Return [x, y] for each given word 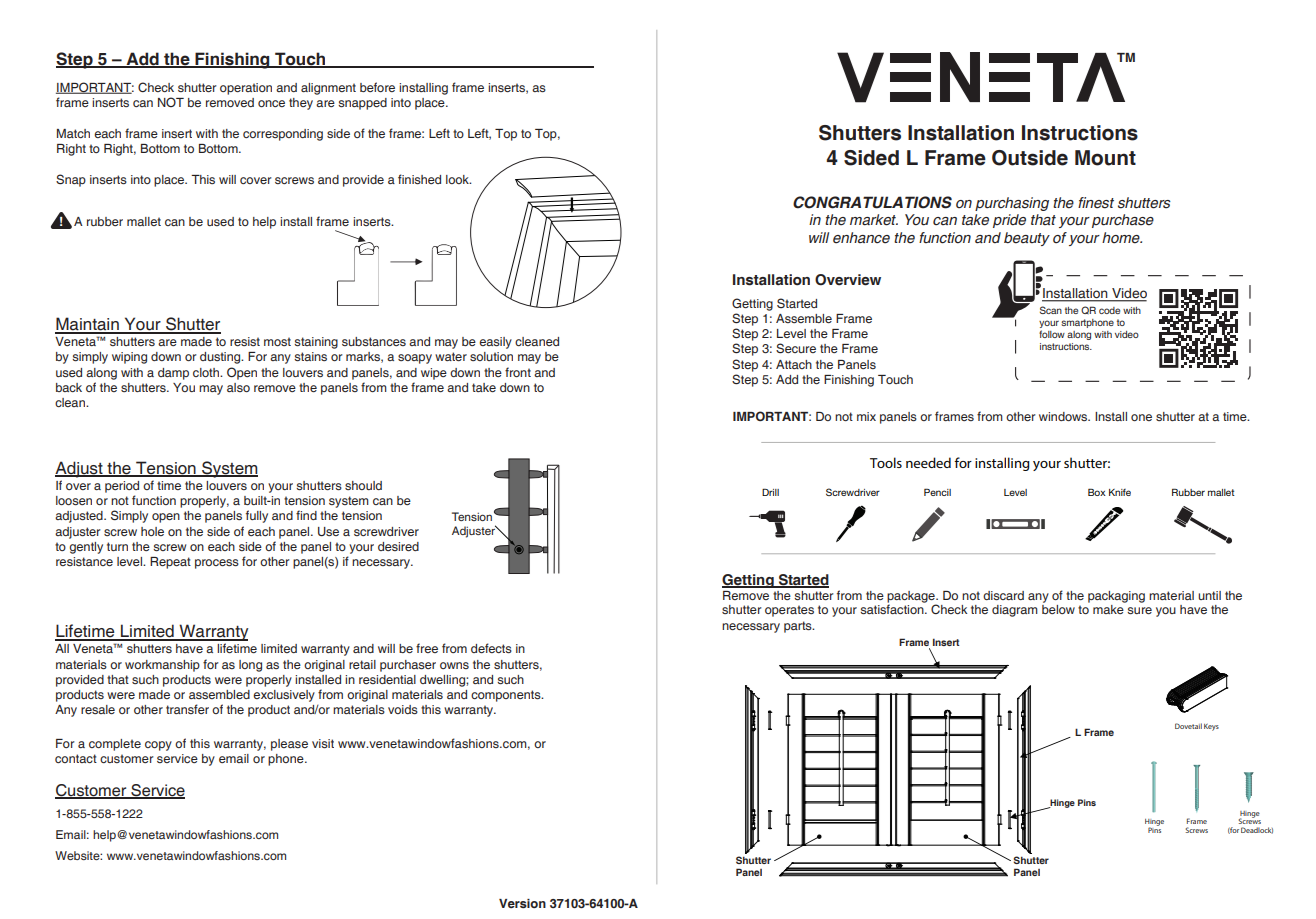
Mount [1105, 158]
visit [323, 743]
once [271, 103]
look [458, 179]
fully [257, 516]
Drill [770, 492]
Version [522, 903]
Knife [1120, 492]
